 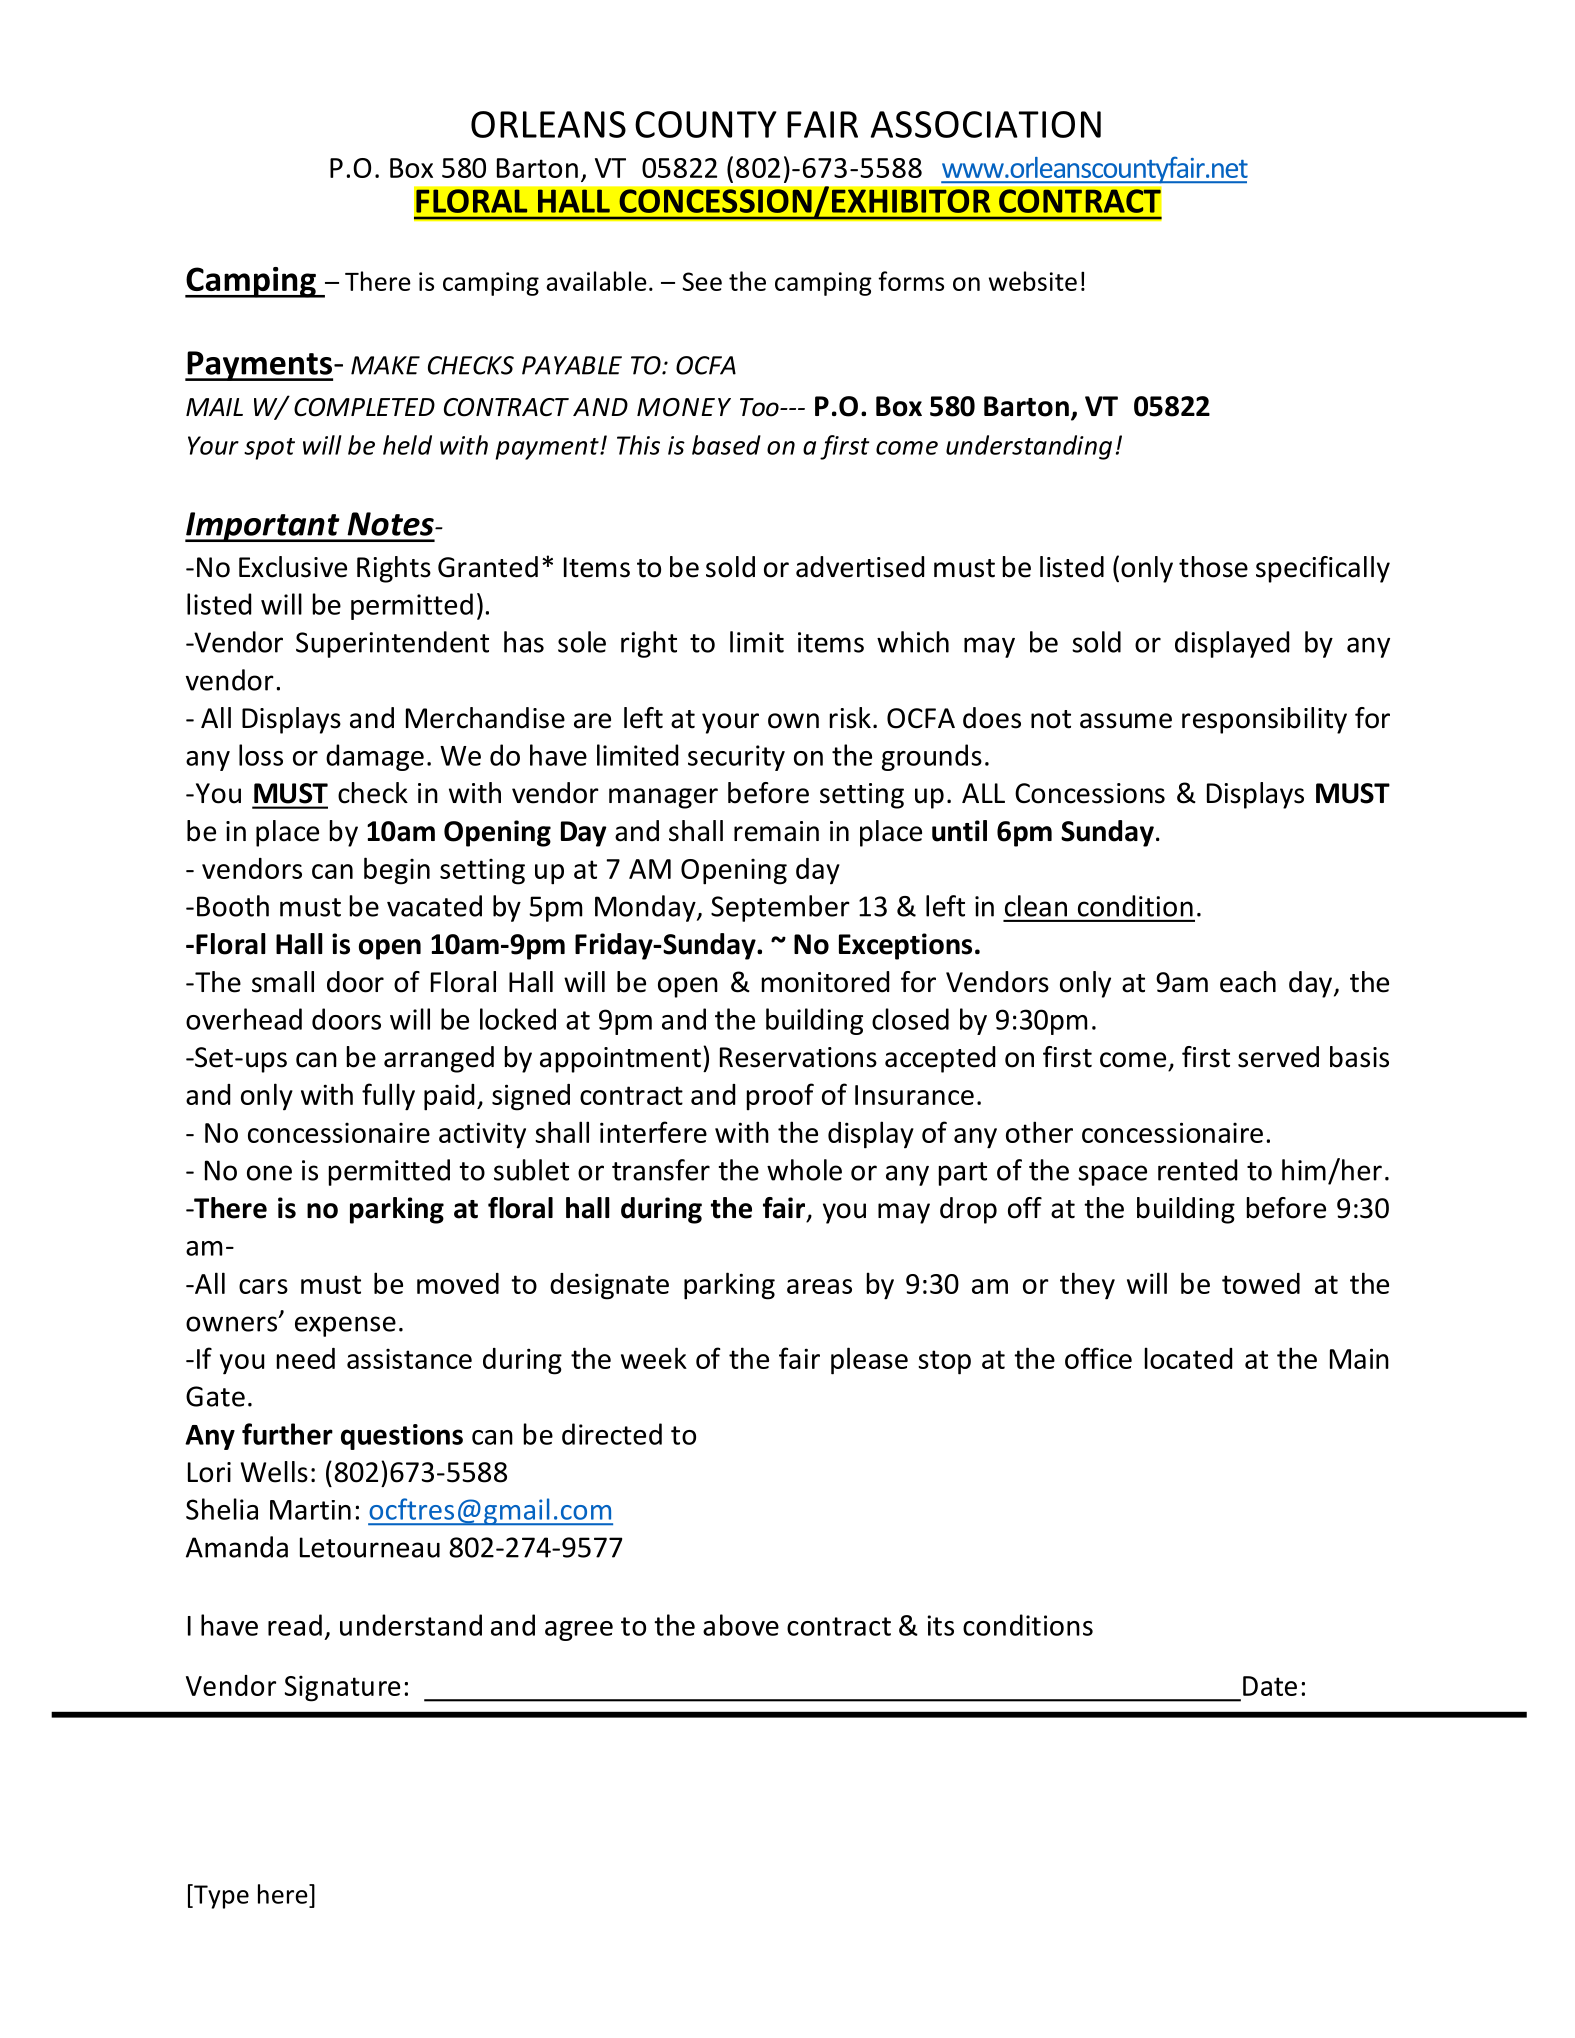 What do you see at coordinates (1033, 281) in the screenshot?
I see `website` at bounding box center [1033, 281].
